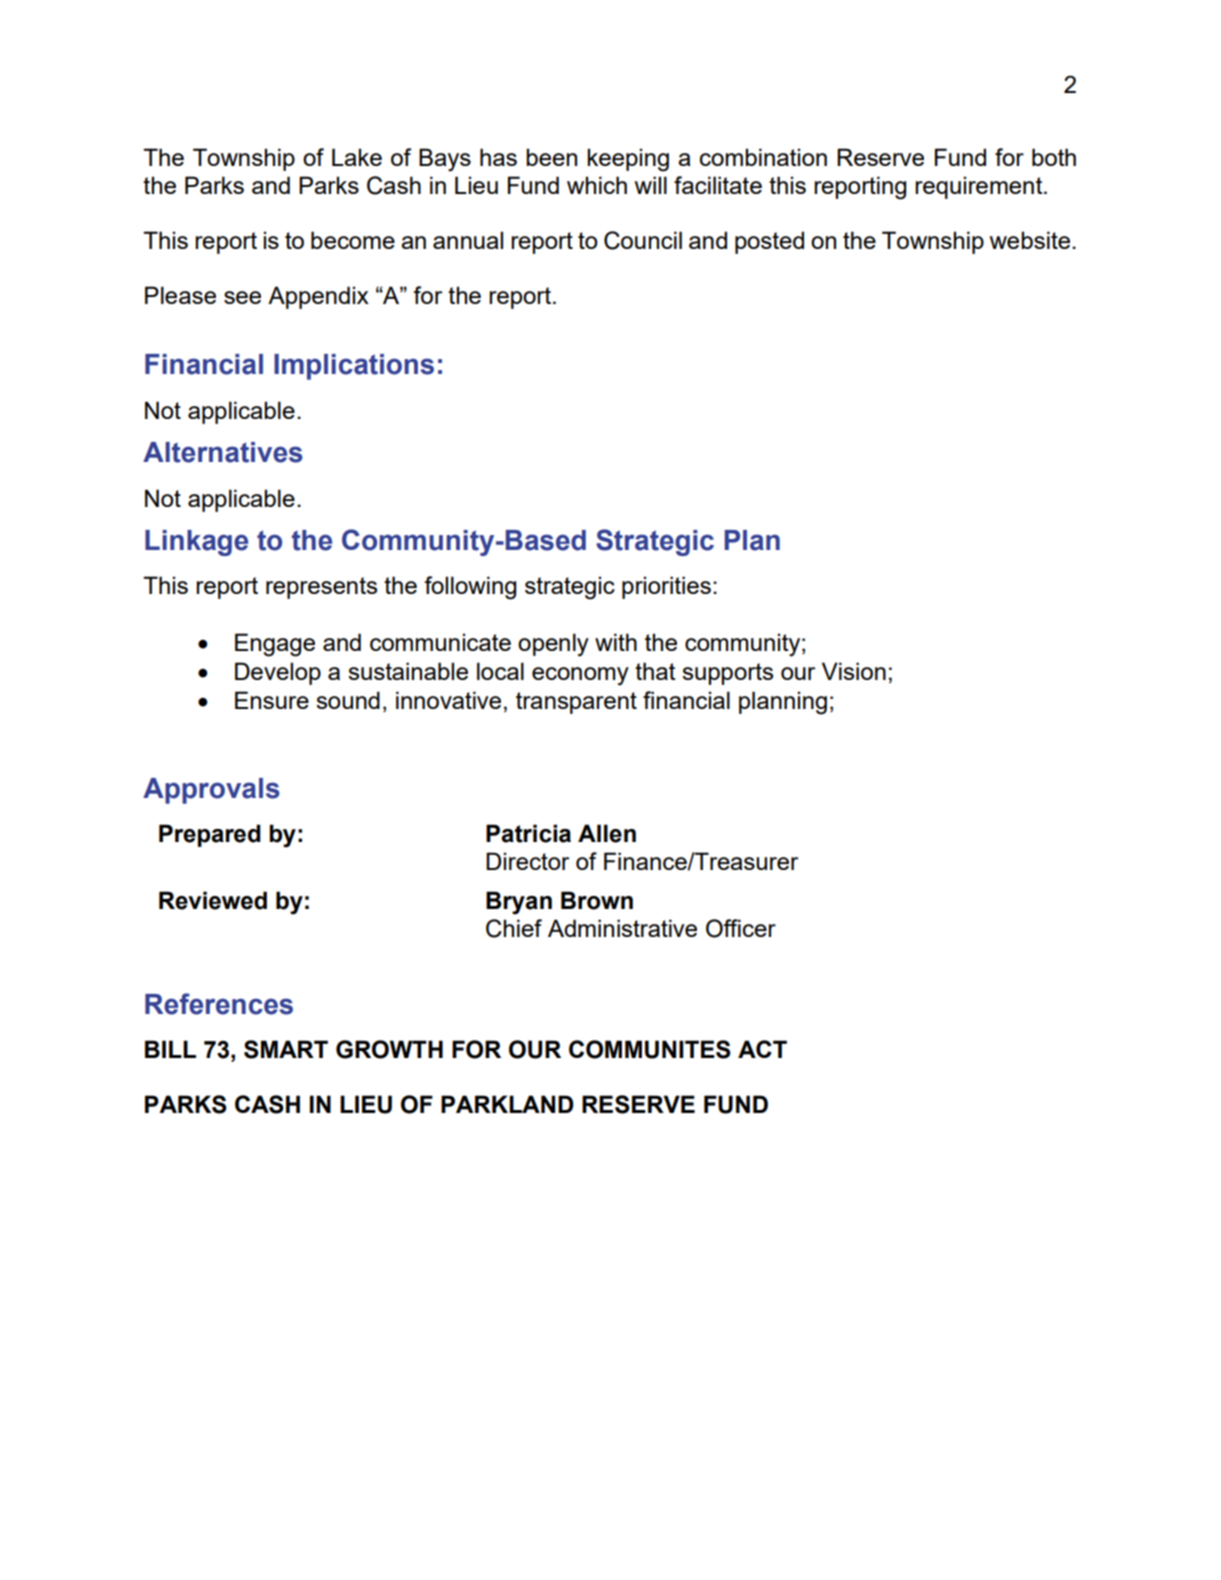 The image size is (1221, 1580). I want to click on Approvals, so click(211, 791).
